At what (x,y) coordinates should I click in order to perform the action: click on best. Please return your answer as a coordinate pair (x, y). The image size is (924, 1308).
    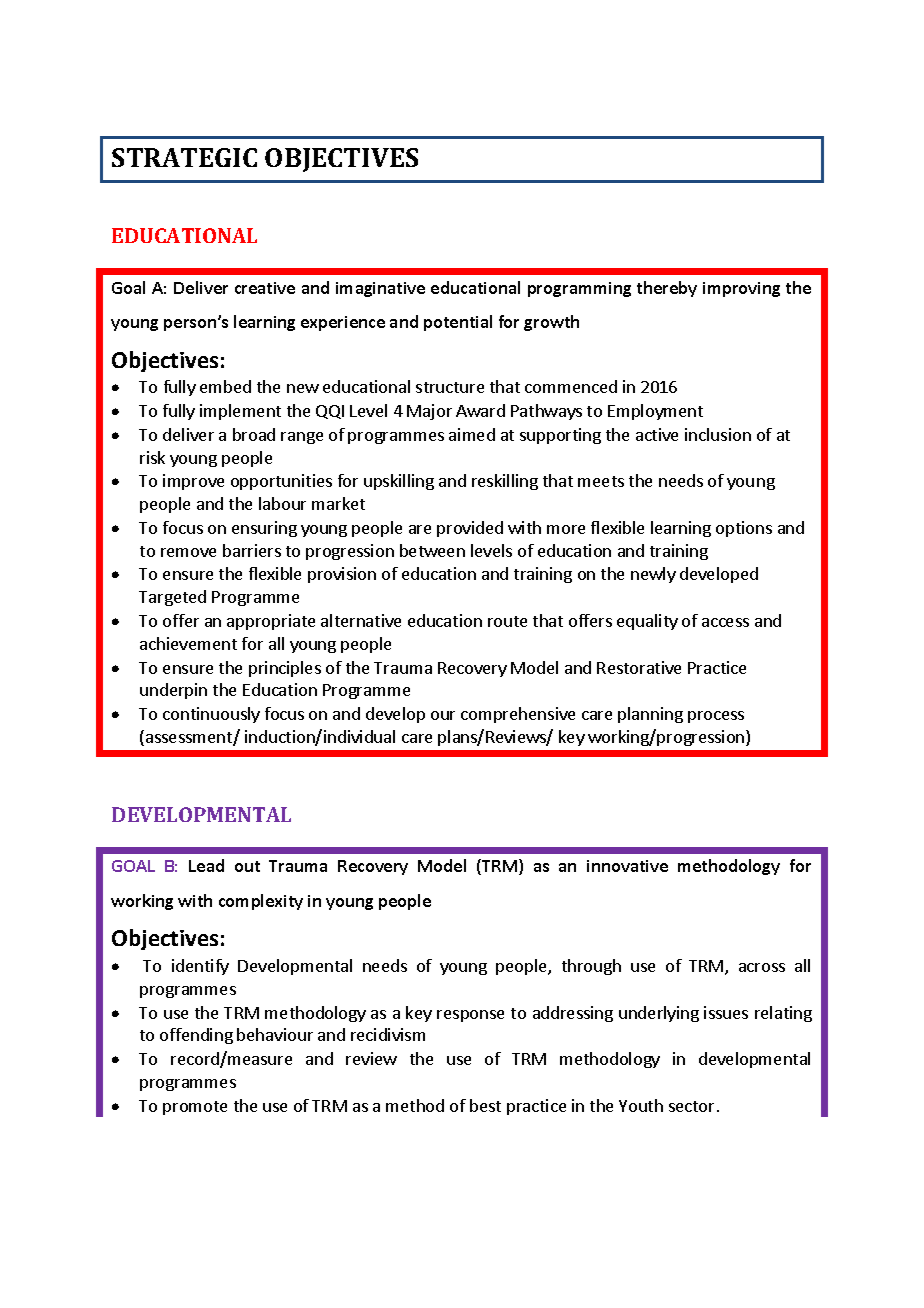
    Looking at the image, I should click on (485, 1105).
